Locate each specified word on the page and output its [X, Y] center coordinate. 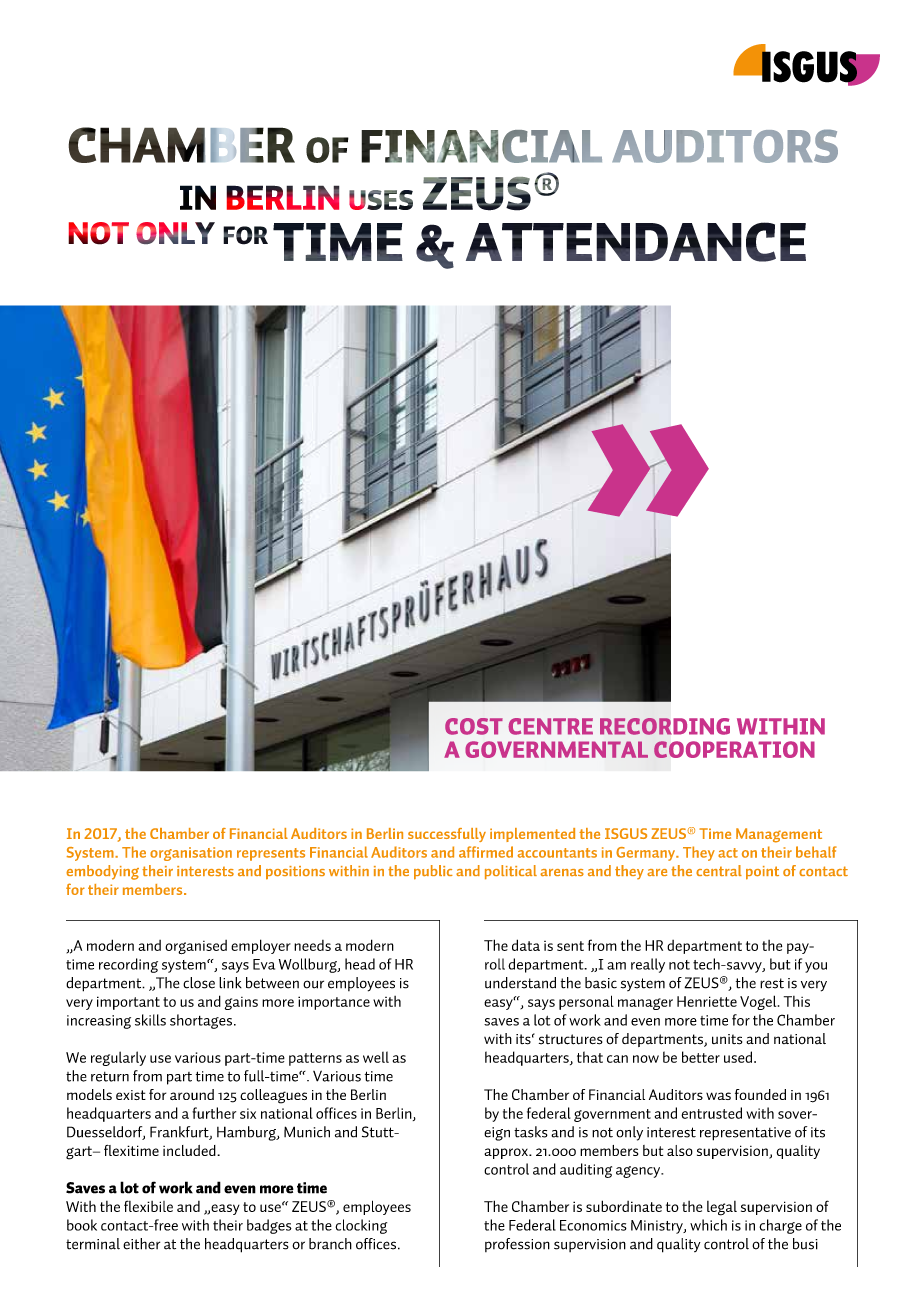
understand [520, 983]
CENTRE [550, 726]
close [199, 983]
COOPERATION [734, 749]
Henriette [707, 1001]
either [141, 1244]
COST [474, 726]
